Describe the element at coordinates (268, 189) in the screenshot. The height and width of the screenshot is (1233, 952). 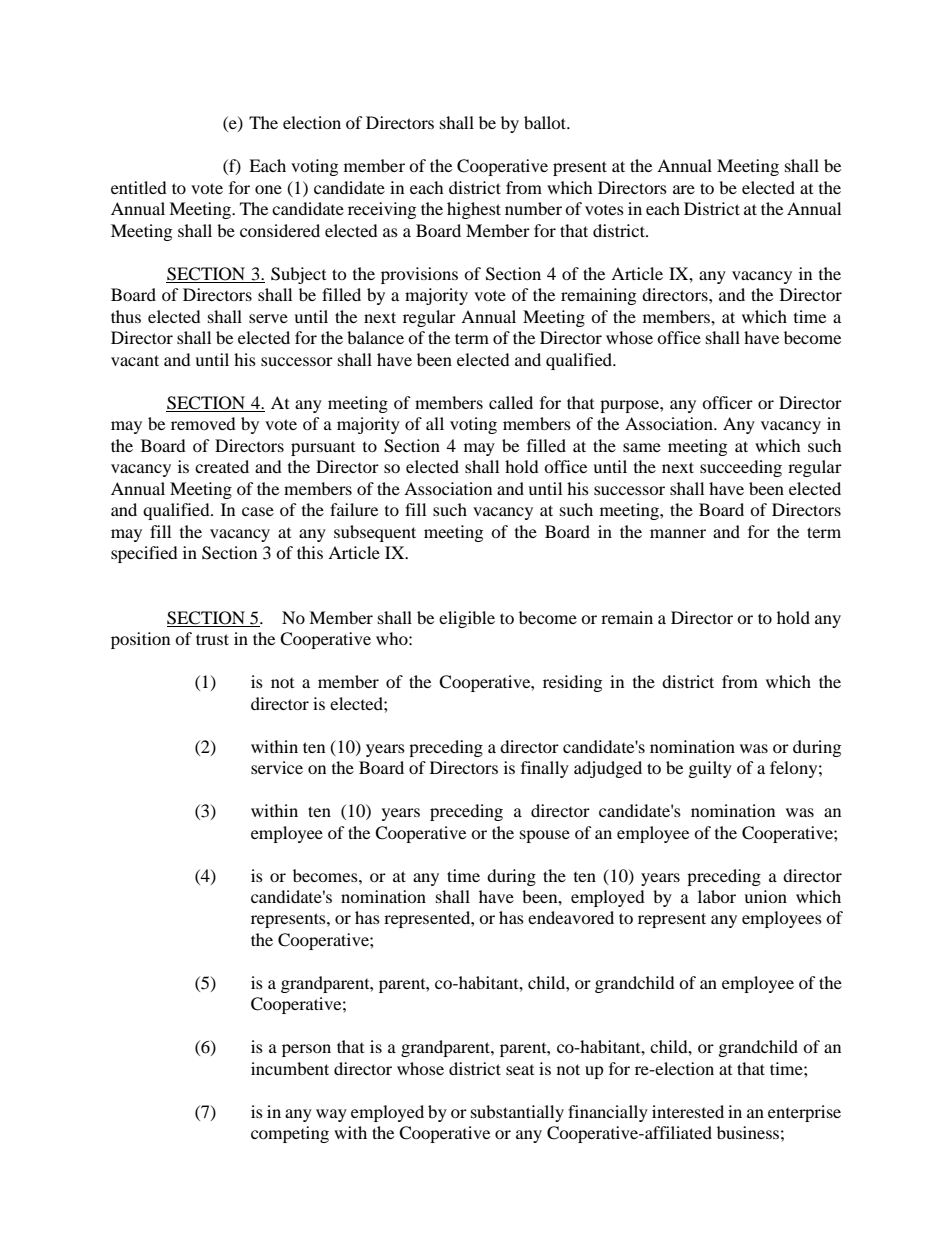
I see `one` at that location.
